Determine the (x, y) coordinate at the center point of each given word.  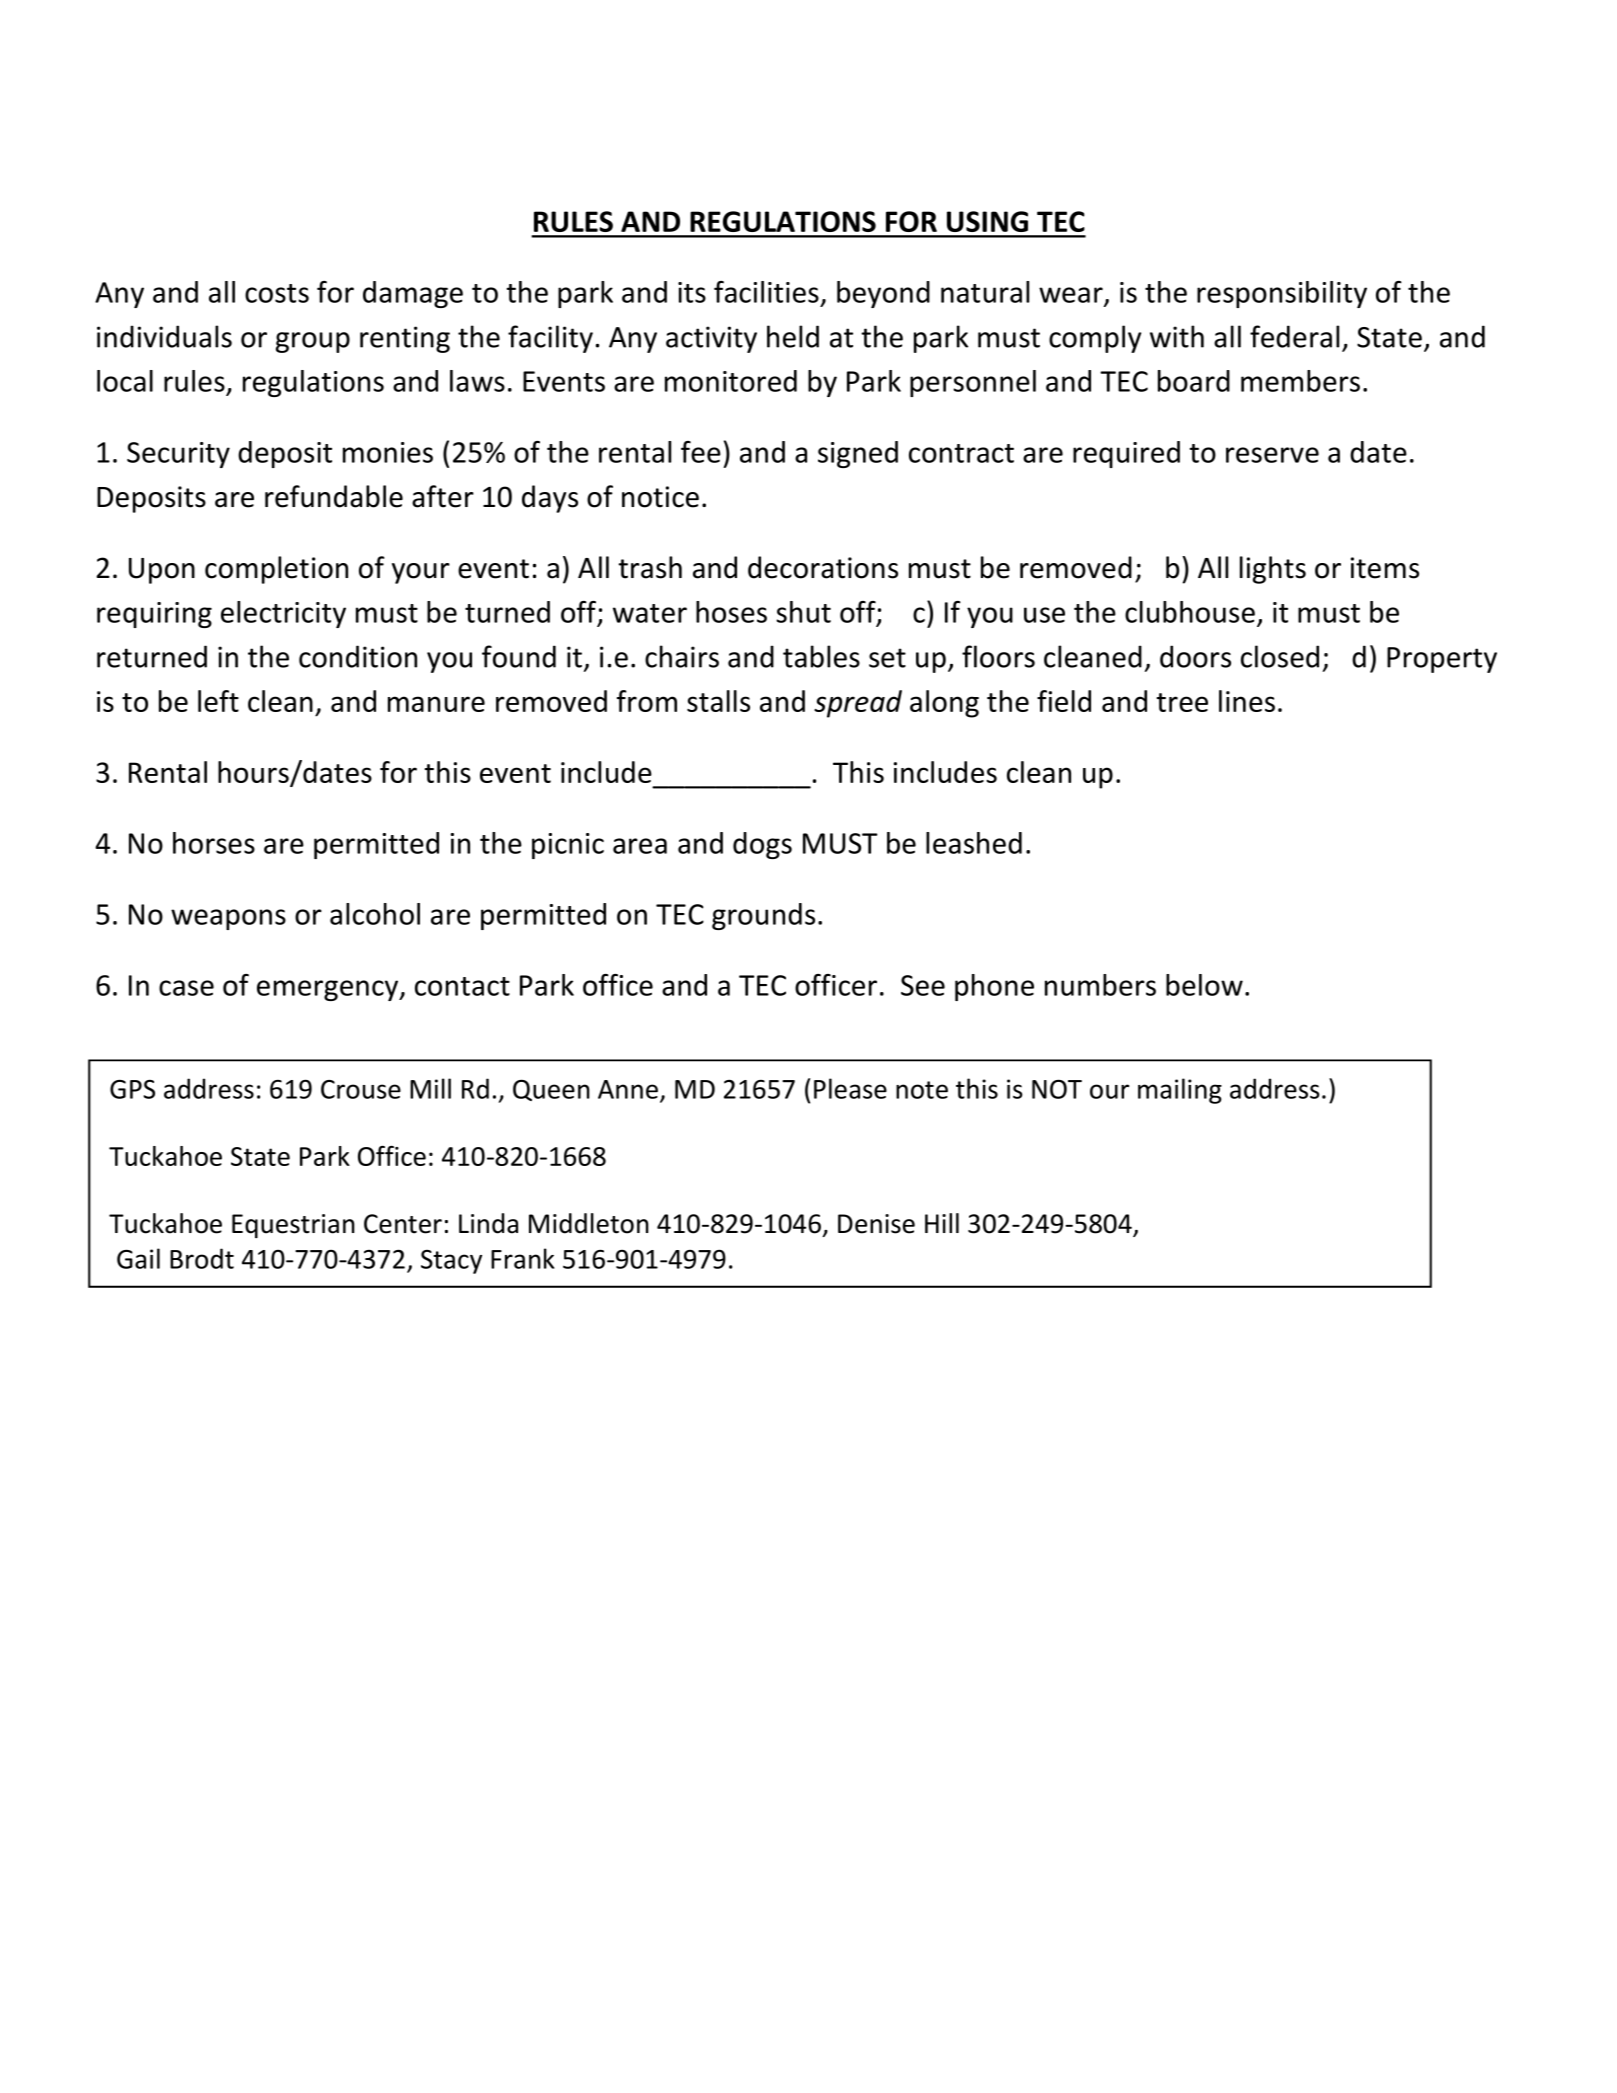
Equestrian (293, 1226)
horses (214, 843)
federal (1294, 336)
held (793, 336)
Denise (876, 1224)
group (313, 342)
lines (1247, 701)
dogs (762, 845)
